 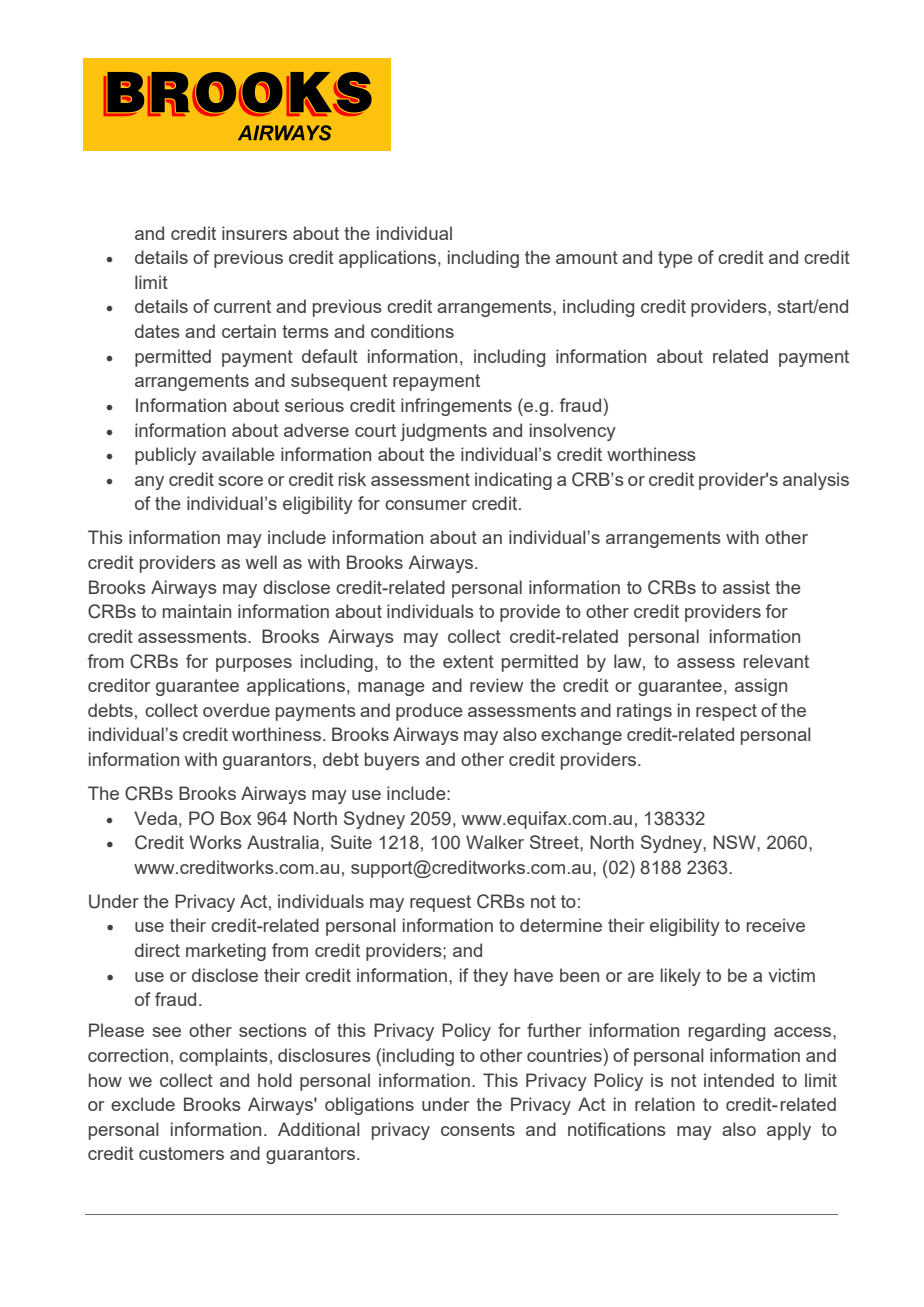 What do you see at coordinates (789, 1131) in the document?
I see `apply` at bounding box center [789, 1131].
